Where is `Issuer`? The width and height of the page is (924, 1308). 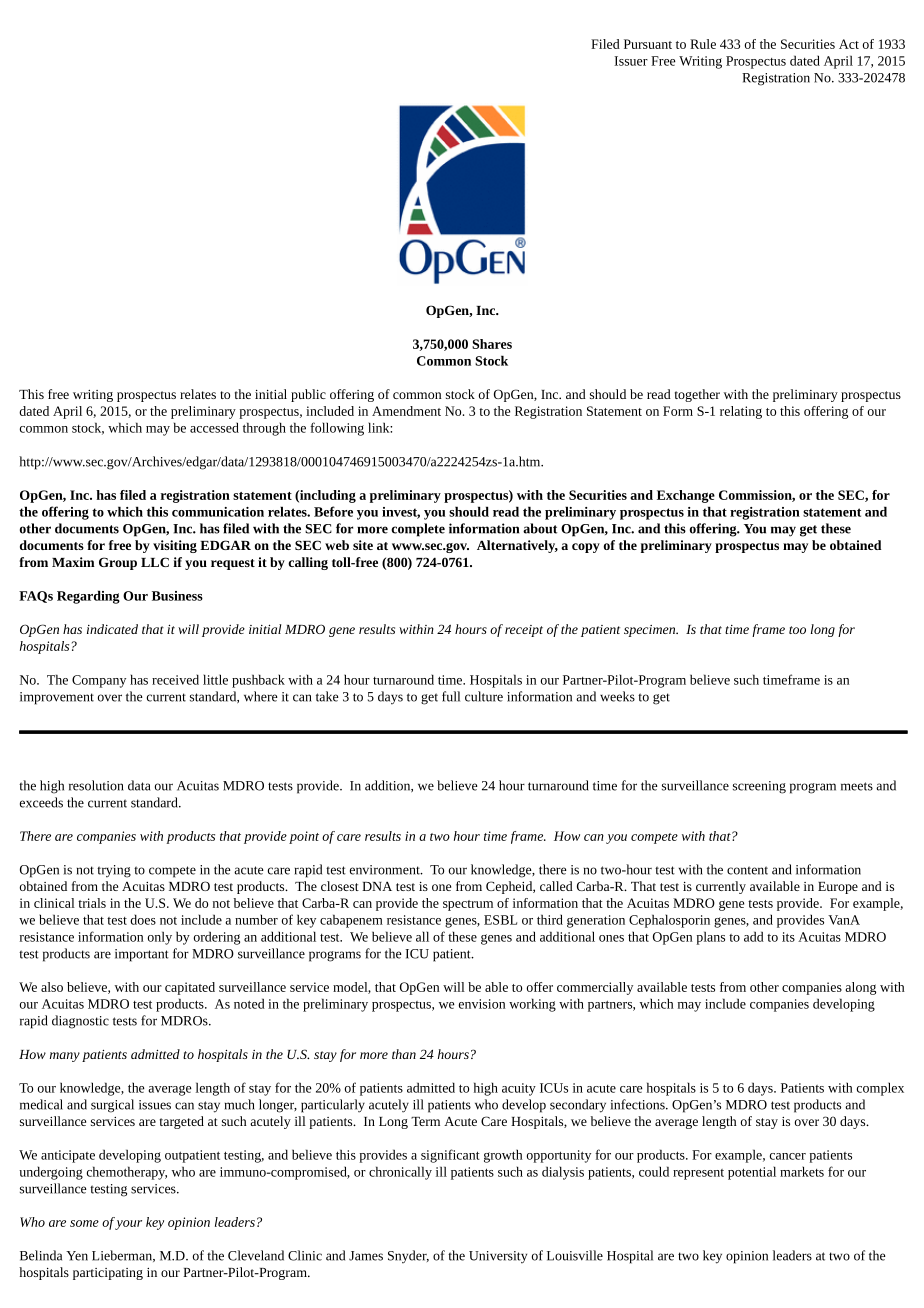
Issuer is located at coordinates (631, 61).
